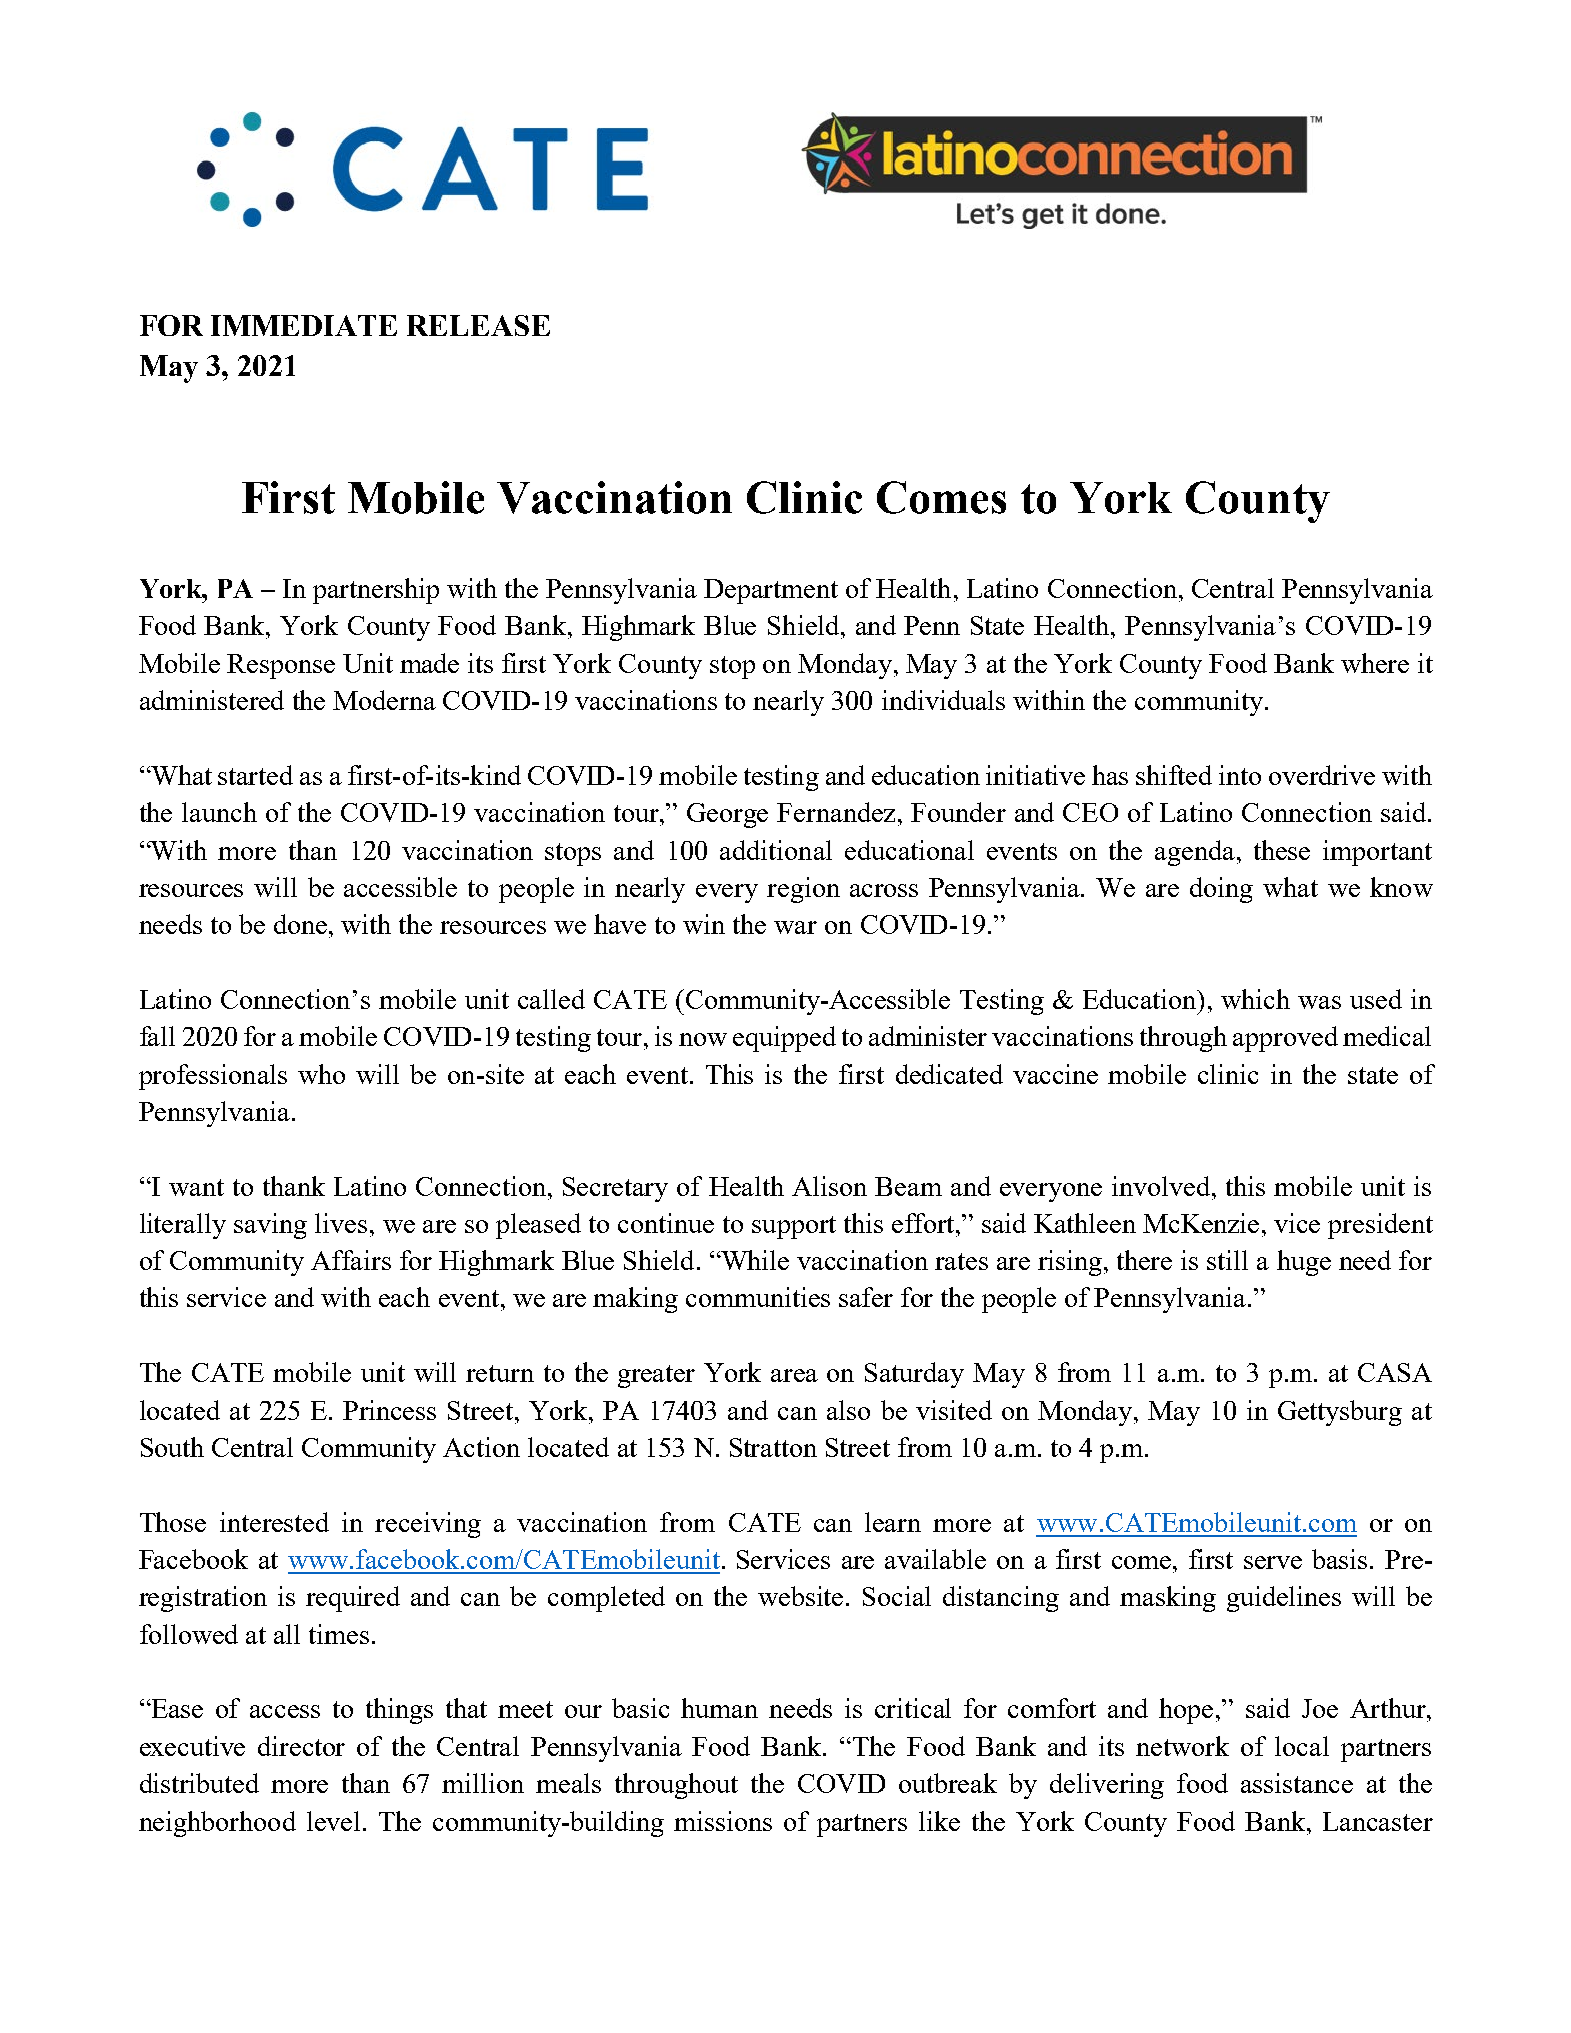  What do you see at coordinates (1285, 1039) in the image?
I see `approved` at bounding box center [1285, 1039].
